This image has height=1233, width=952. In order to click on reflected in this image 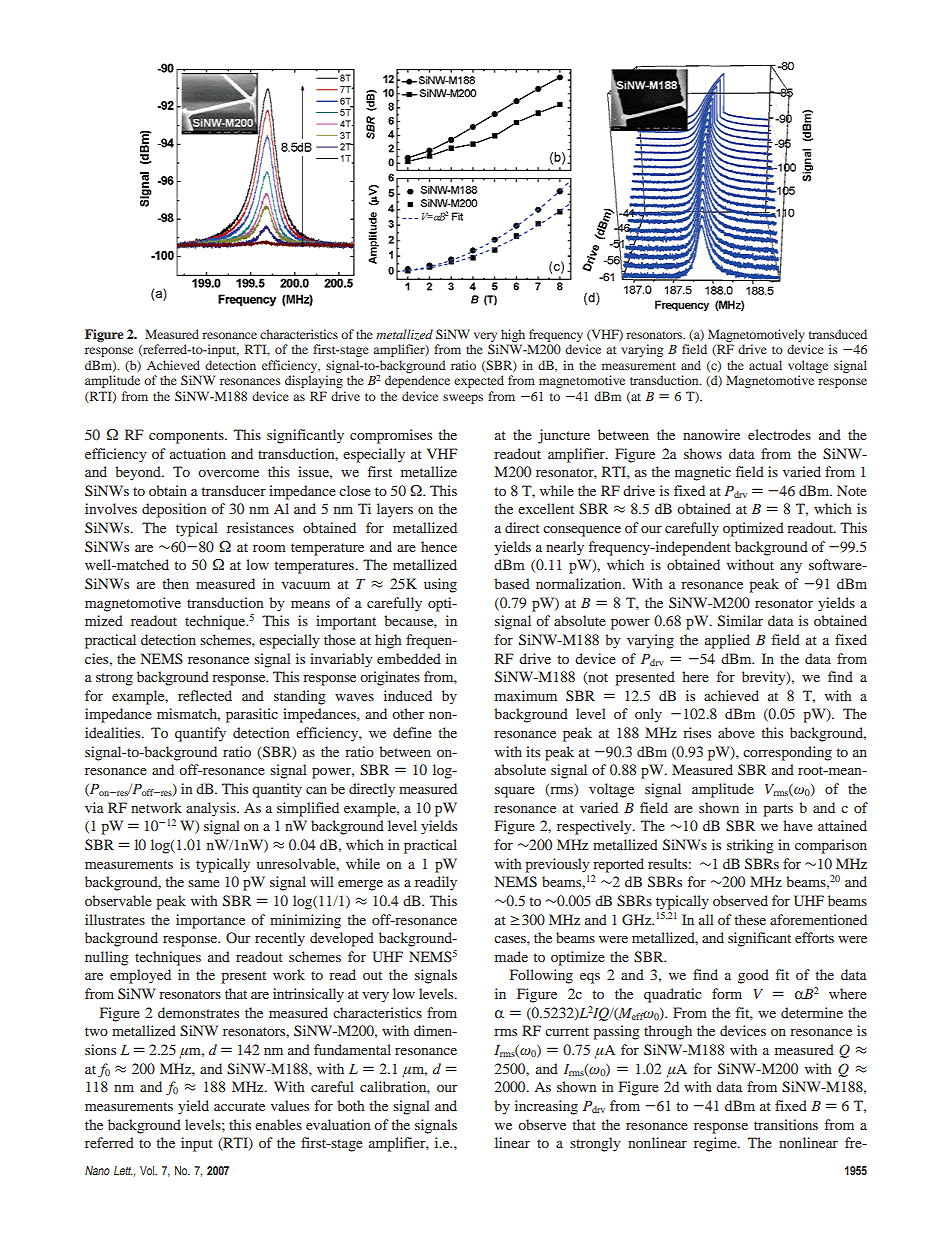, I will do `click(205, 695)`.
